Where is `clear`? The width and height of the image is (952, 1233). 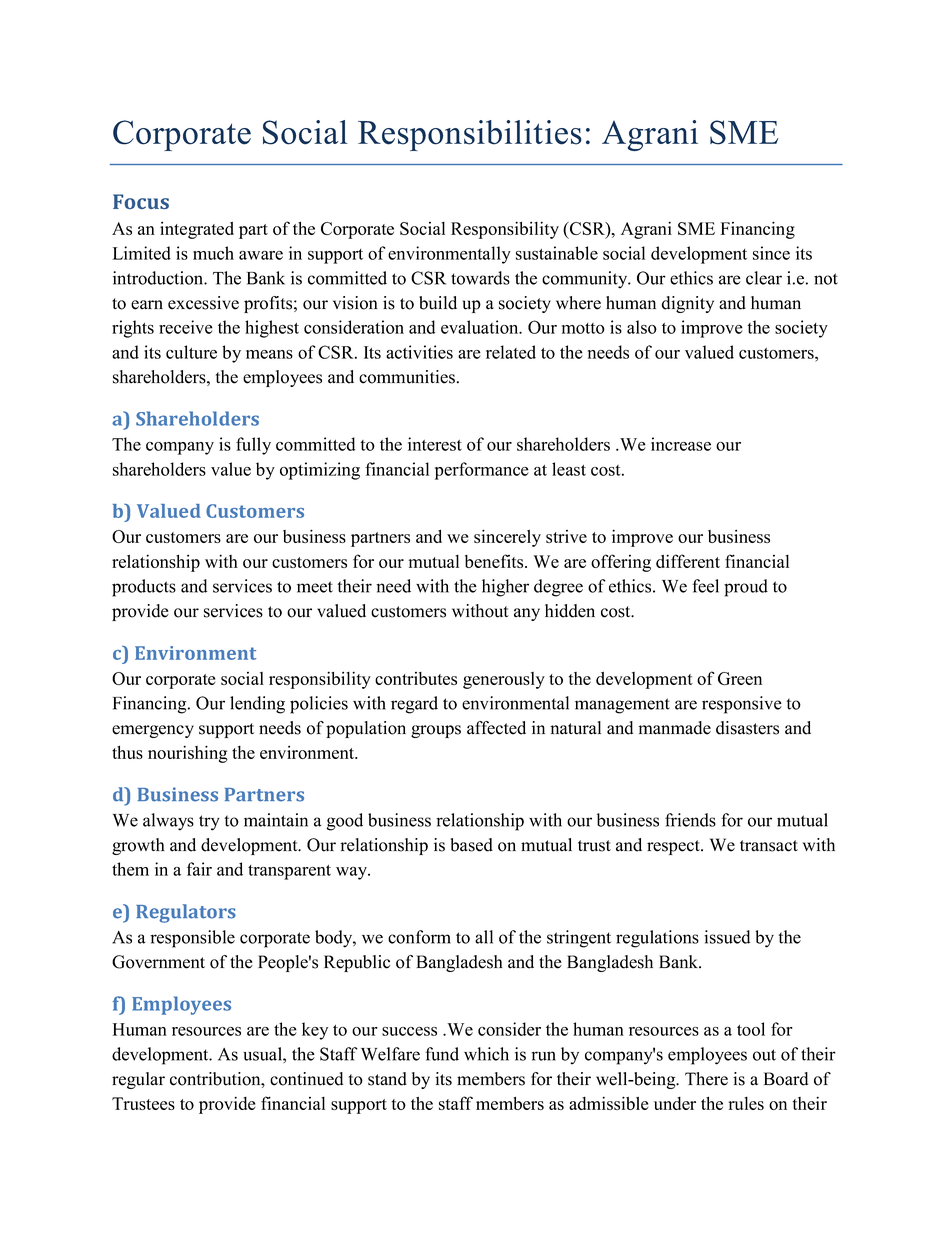 clear is located at coordinates (764, 278).
